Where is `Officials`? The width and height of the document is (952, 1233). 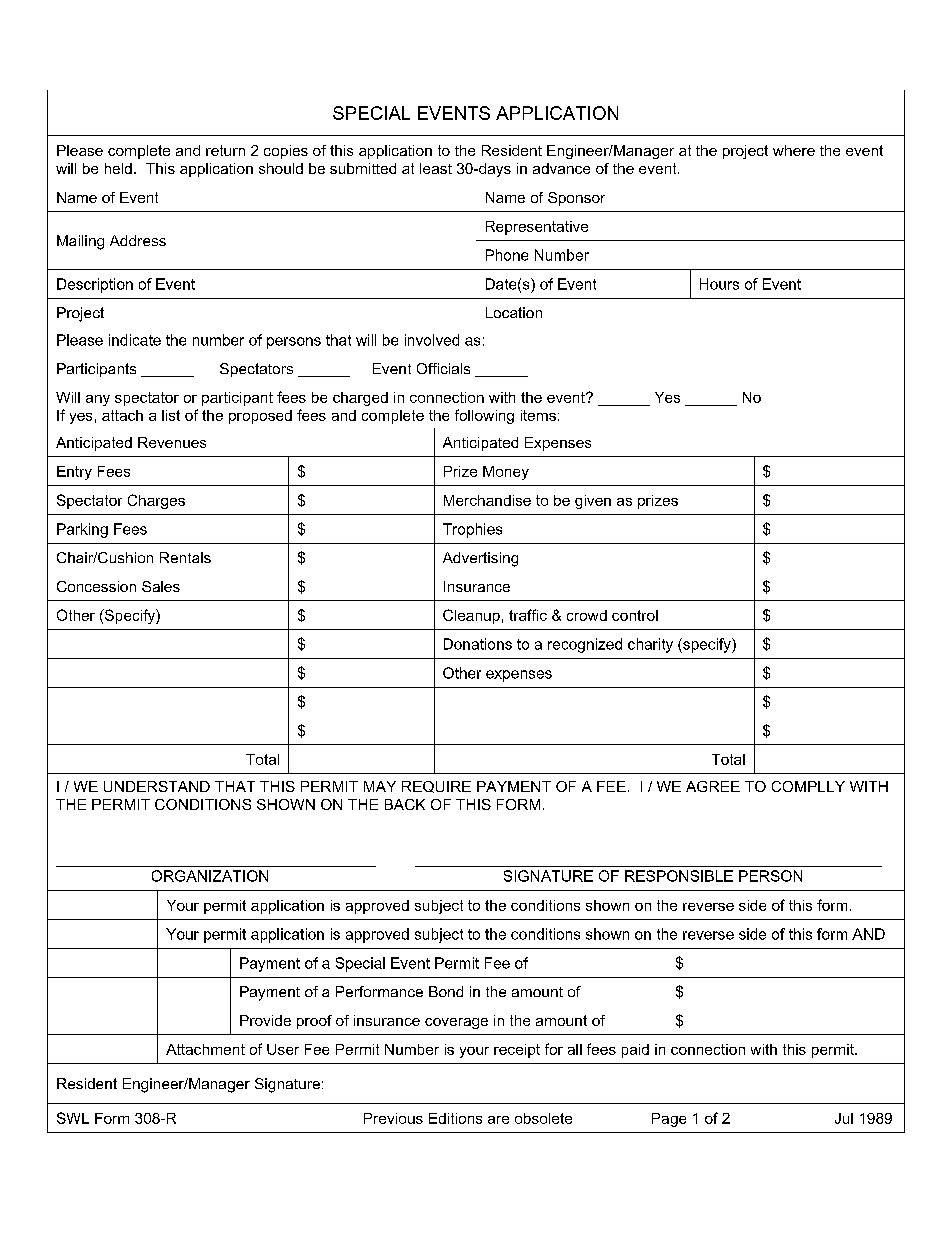
Officials is located at coordinates (443, 368).
